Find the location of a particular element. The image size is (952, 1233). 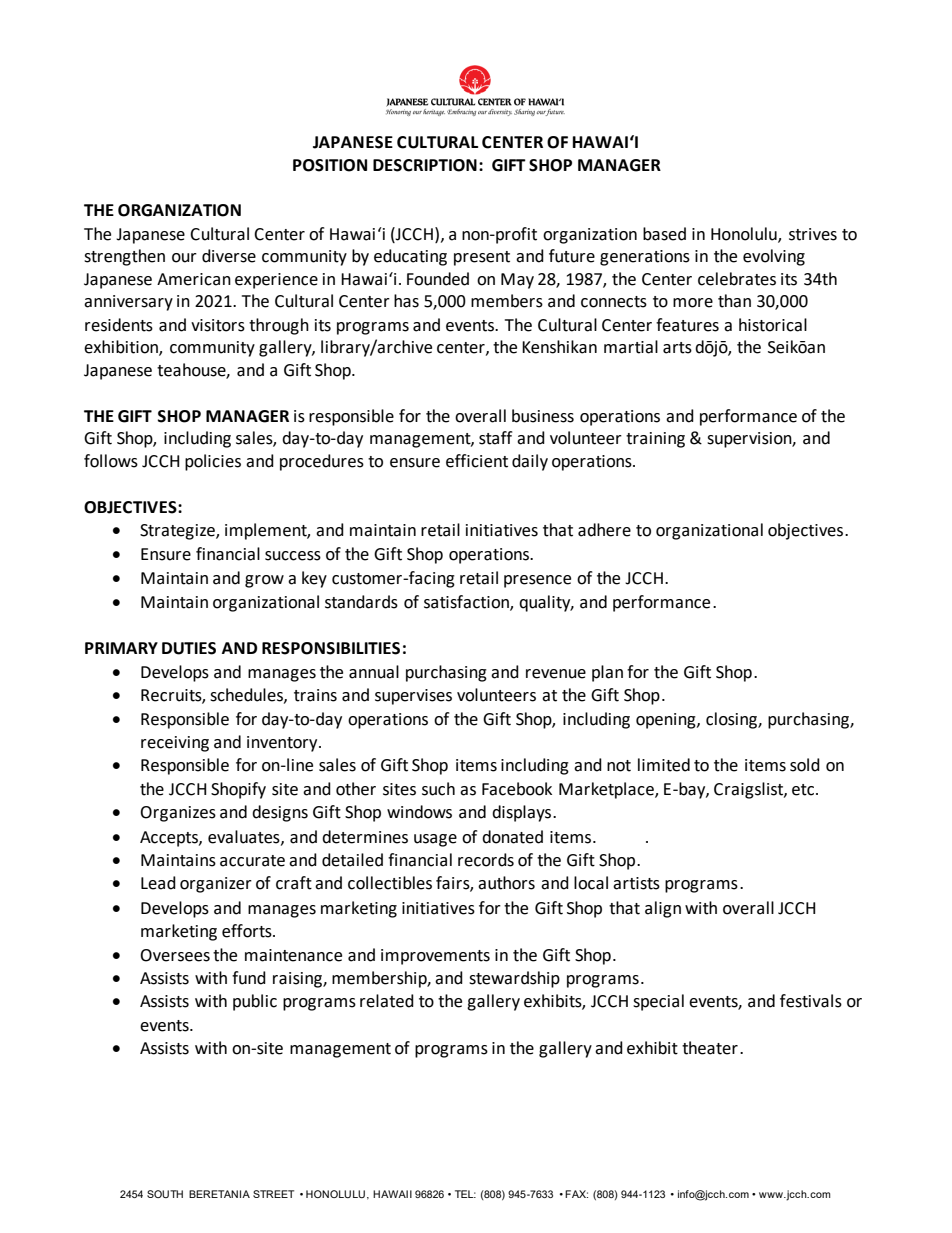

our is located at coordinates (184, 258).
